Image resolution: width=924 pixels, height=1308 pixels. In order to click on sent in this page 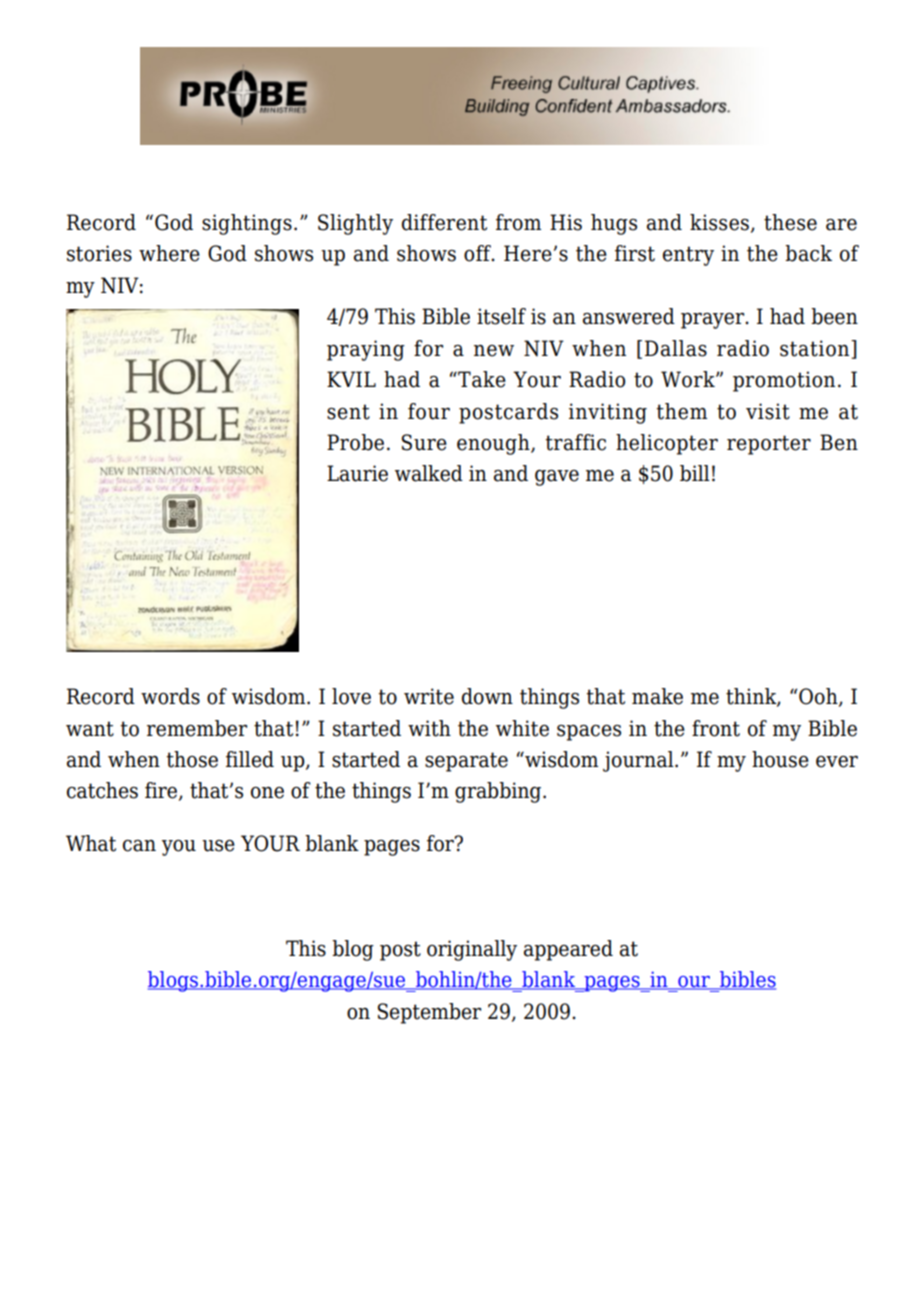, I will do `click(348, 412)`.
